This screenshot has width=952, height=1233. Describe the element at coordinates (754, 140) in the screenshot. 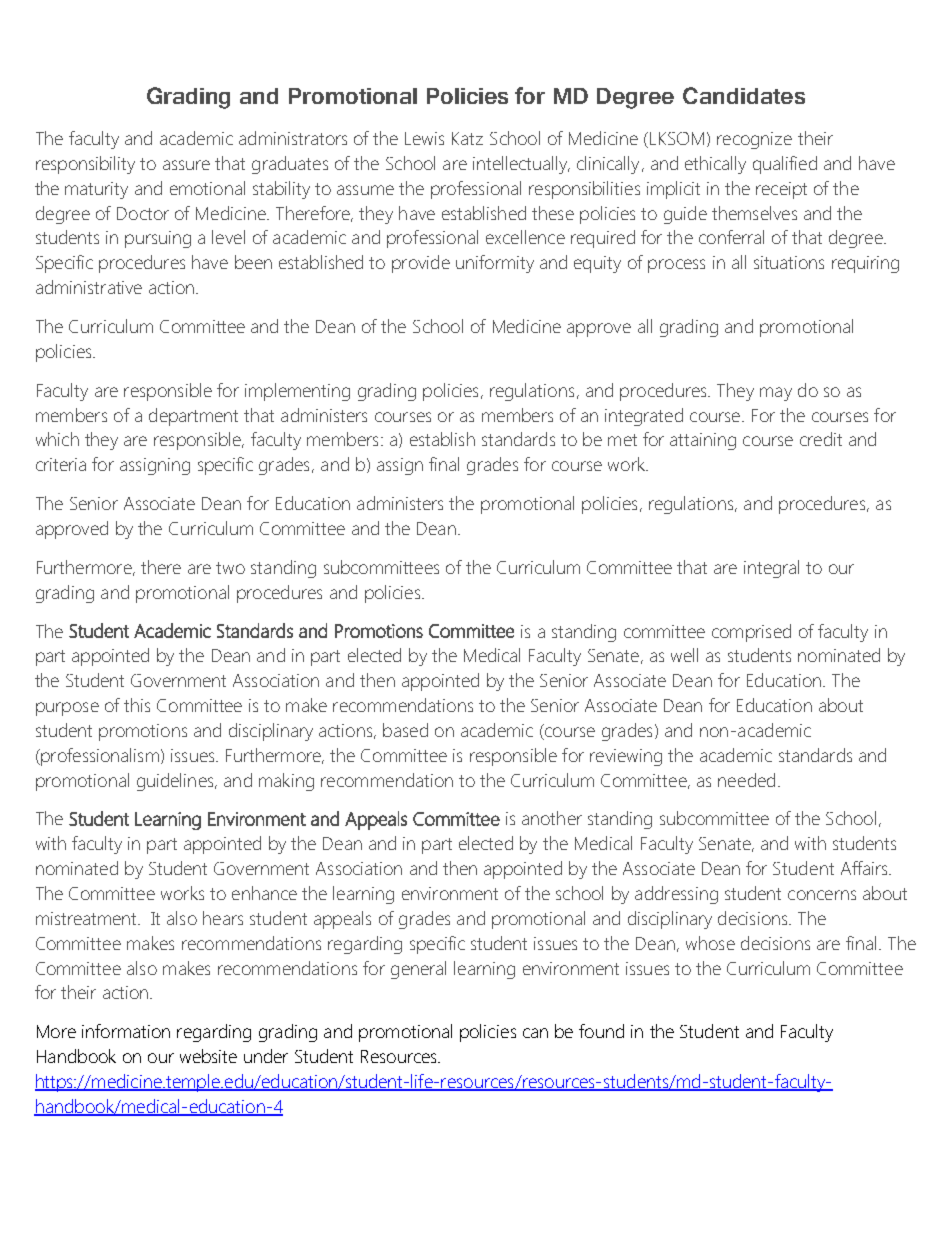

I see `recognize` at that location.
